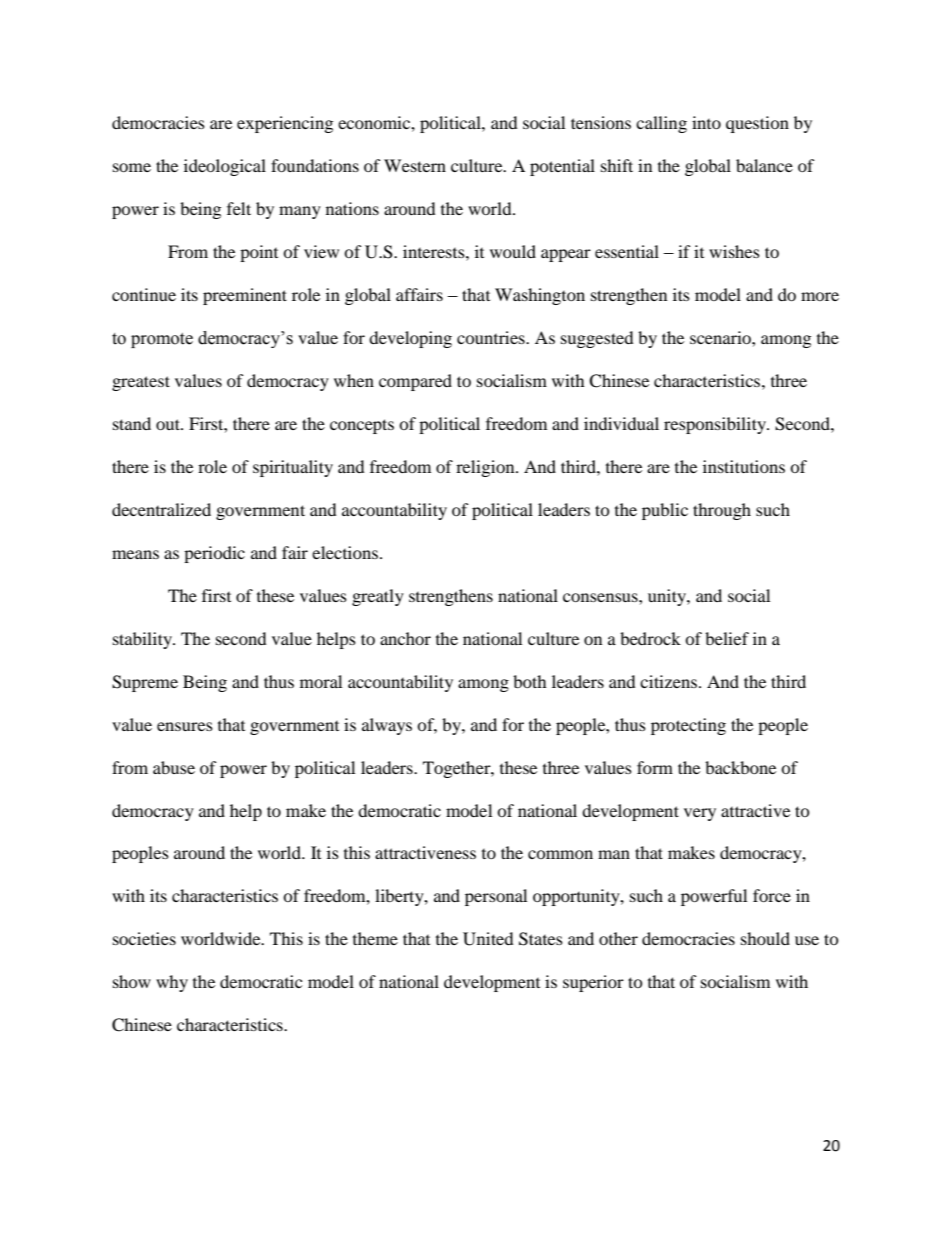 Image resolution: width=952 pixels, height=1233 pixels. Describe the element at coordinates (214, 554) in the screenshot. I see `periodic` at that location.
